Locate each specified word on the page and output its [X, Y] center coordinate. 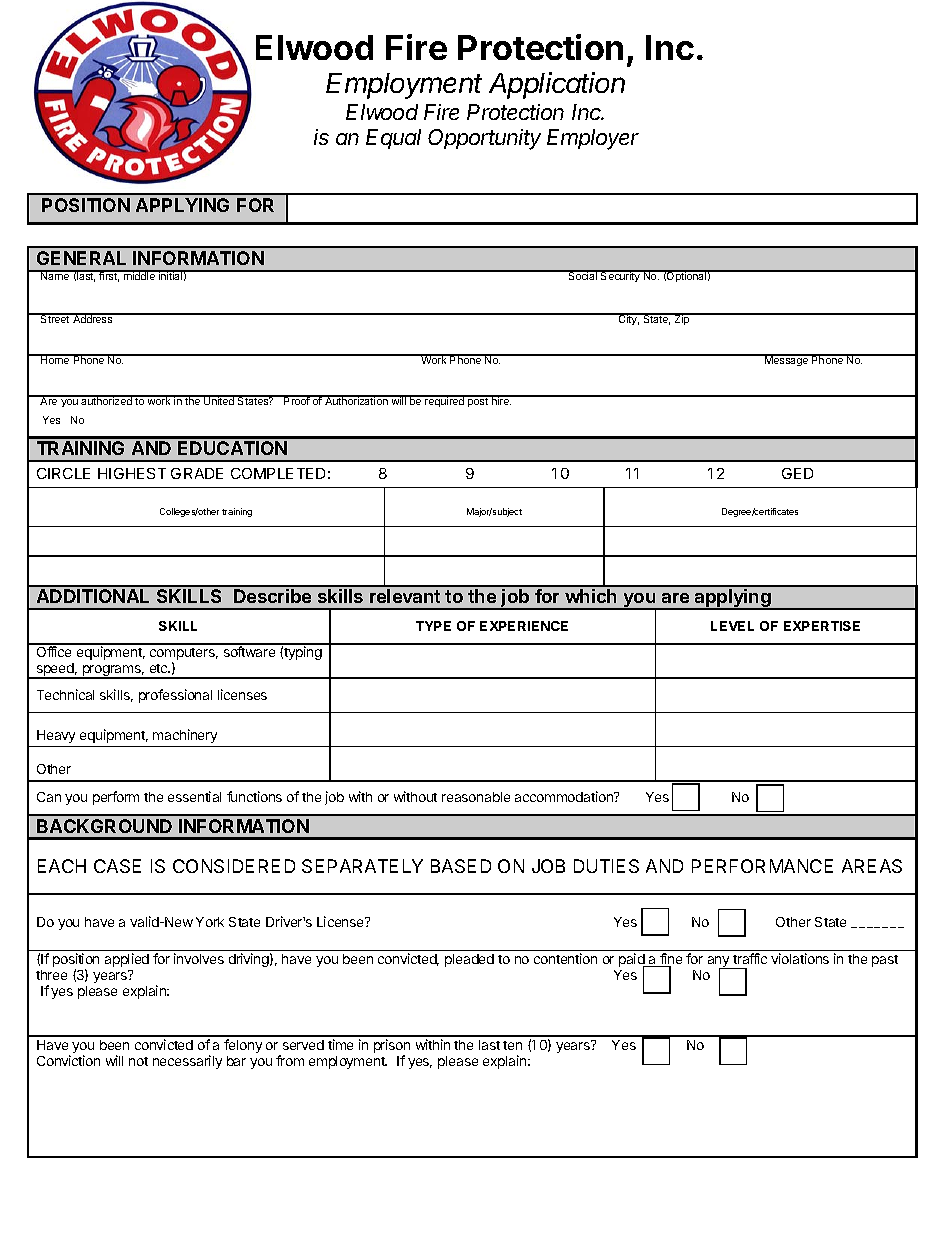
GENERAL [81, 258]
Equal [393, 139]
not [138, 1061]
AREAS [872, 866]
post [478, 401]
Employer [593, 139]
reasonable [476, 797]
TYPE [433, 626]
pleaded [469, 960]
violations [800, 958]
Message [787, 360]
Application [557, 85]
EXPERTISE [822, 626]
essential [194, 796]
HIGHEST [132, 473]
